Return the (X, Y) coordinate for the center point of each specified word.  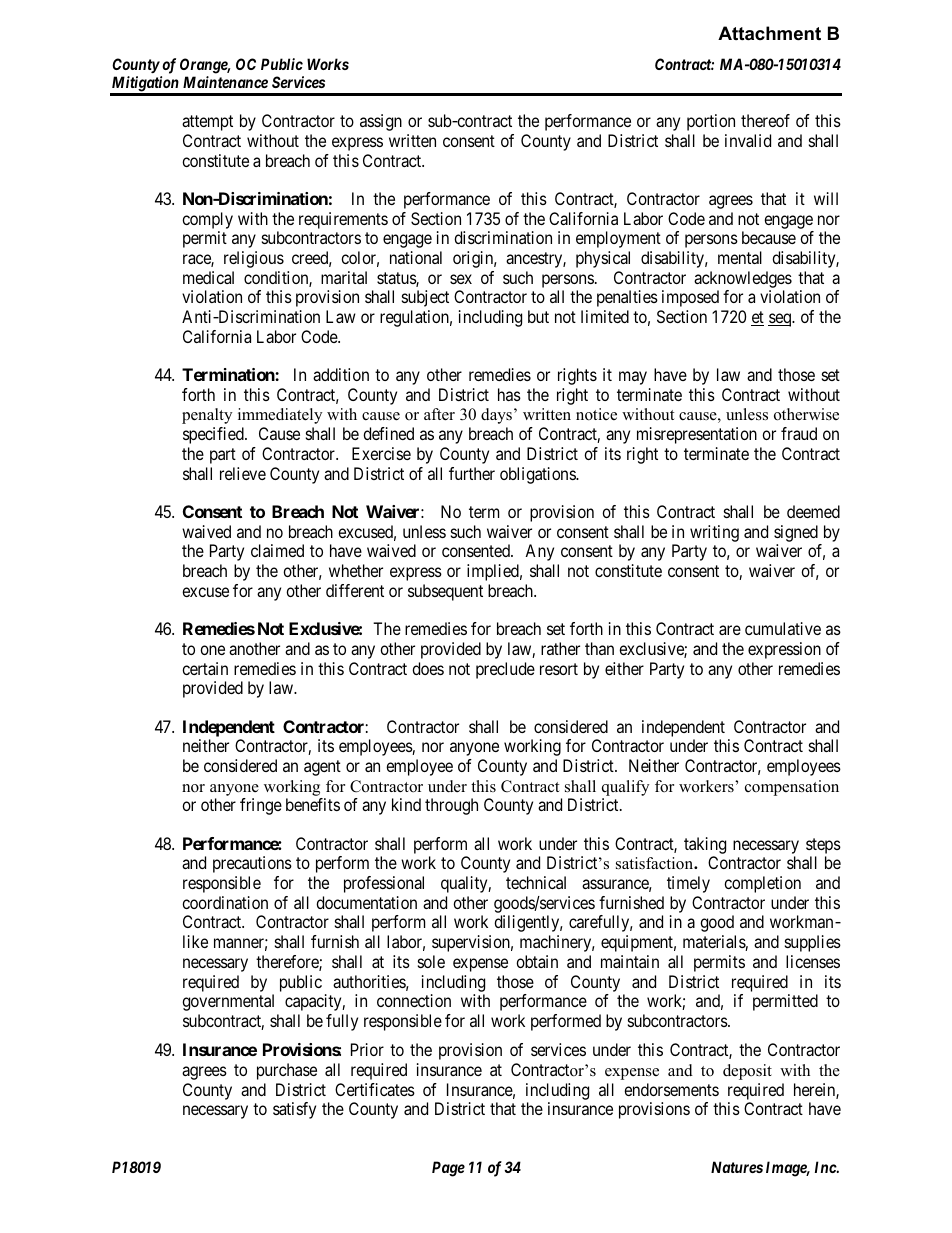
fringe (261, 806)
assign (381, 122)
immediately (280, 416)
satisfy (294, 1110)
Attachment (769, 33)
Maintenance (225, 82)
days (496, 416)
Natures (737, 1167)
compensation (792, 788)
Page (448, 1169)
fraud (799, 433)
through (451, 806)
